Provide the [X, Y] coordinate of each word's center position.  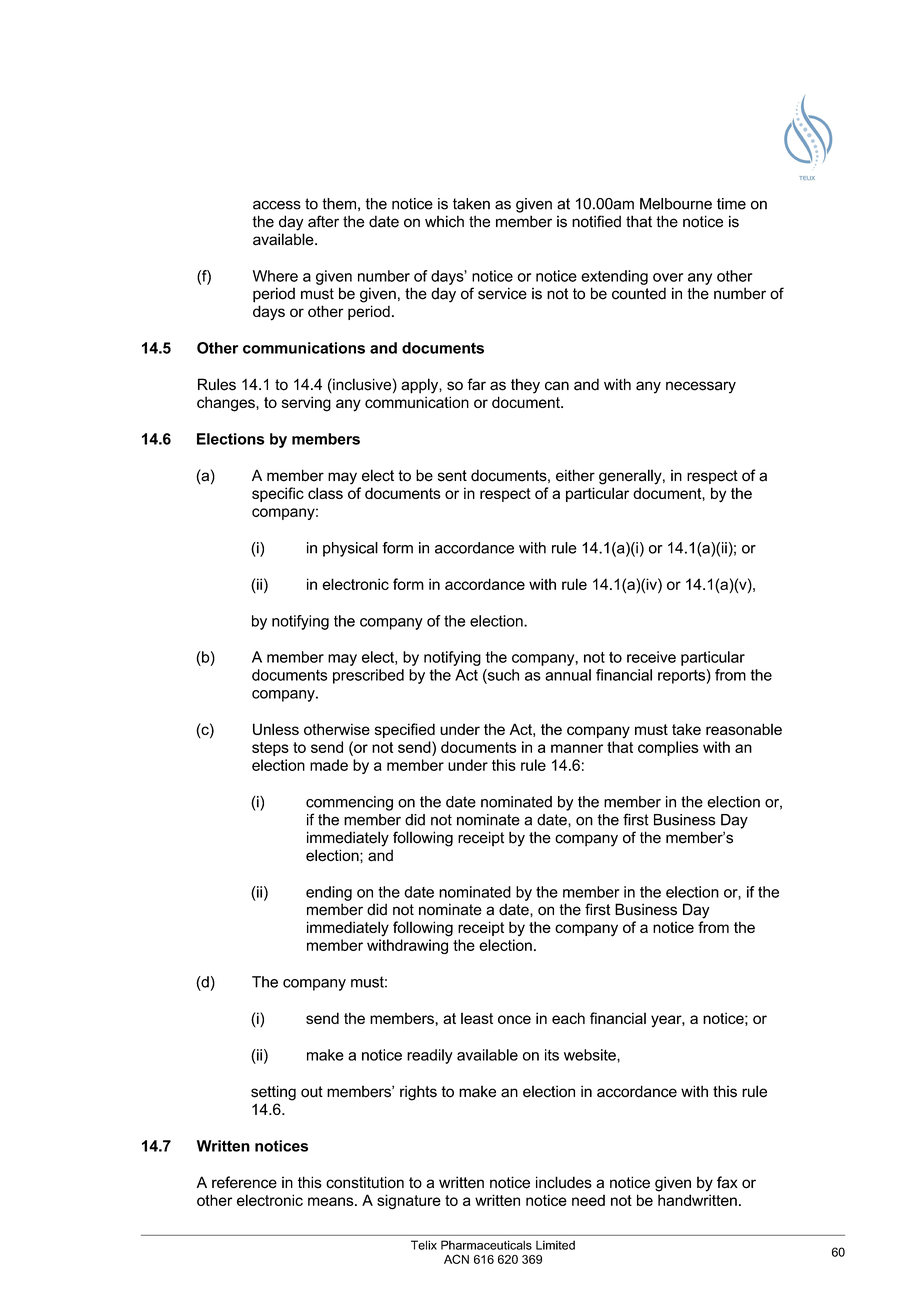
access [277, 205]
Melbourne [676, 204]
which [444, 221]
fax [727, 1182]
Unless [276, 729]
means [332, 1201]
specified [405, 730]
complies [668, 748]
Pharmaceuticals [486, 1245]
